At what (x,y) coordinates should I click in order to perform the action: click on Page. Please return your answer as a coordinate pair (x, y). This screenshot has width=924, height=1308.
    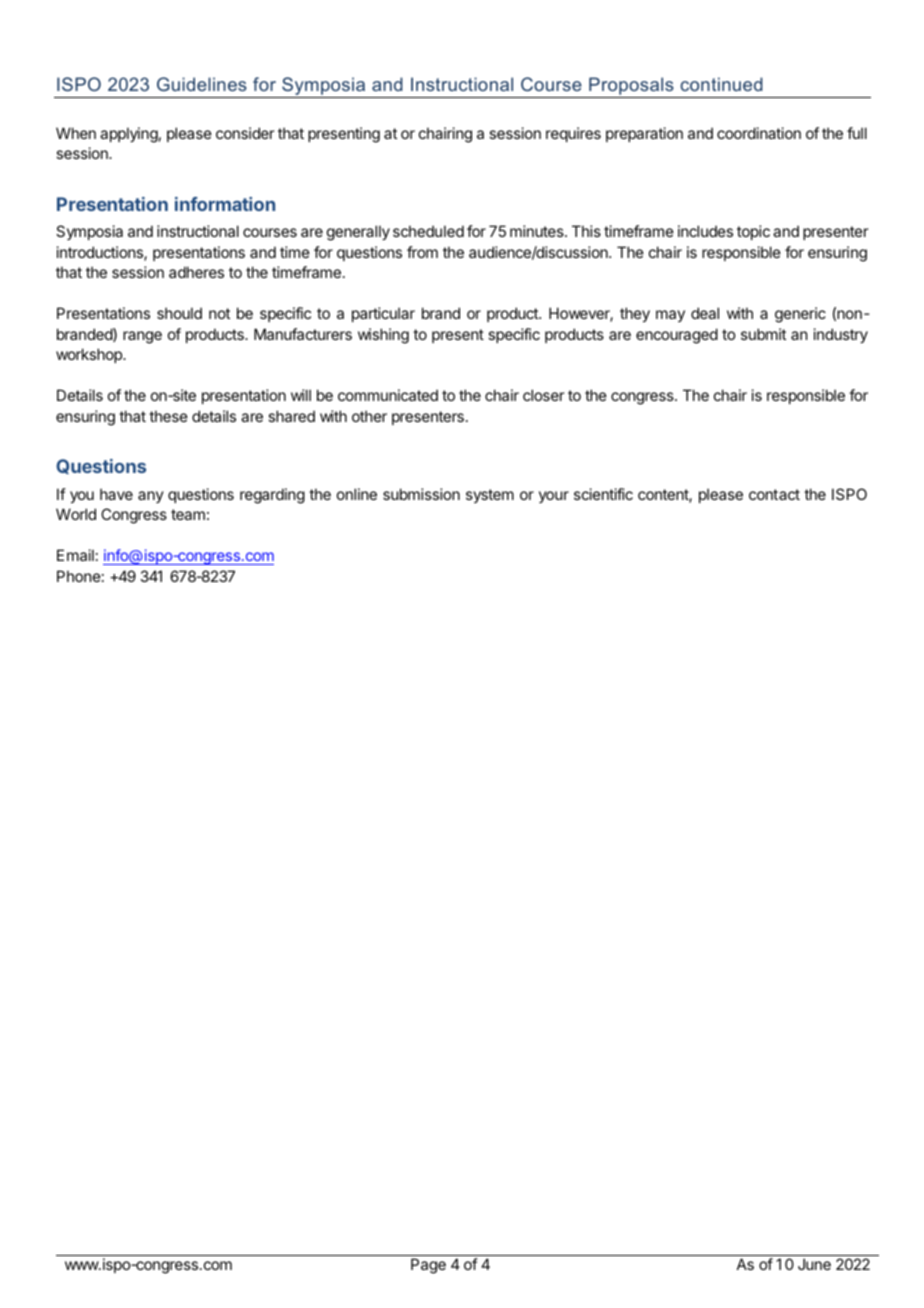
    Looking at the image, I should click on (428, 1266).
